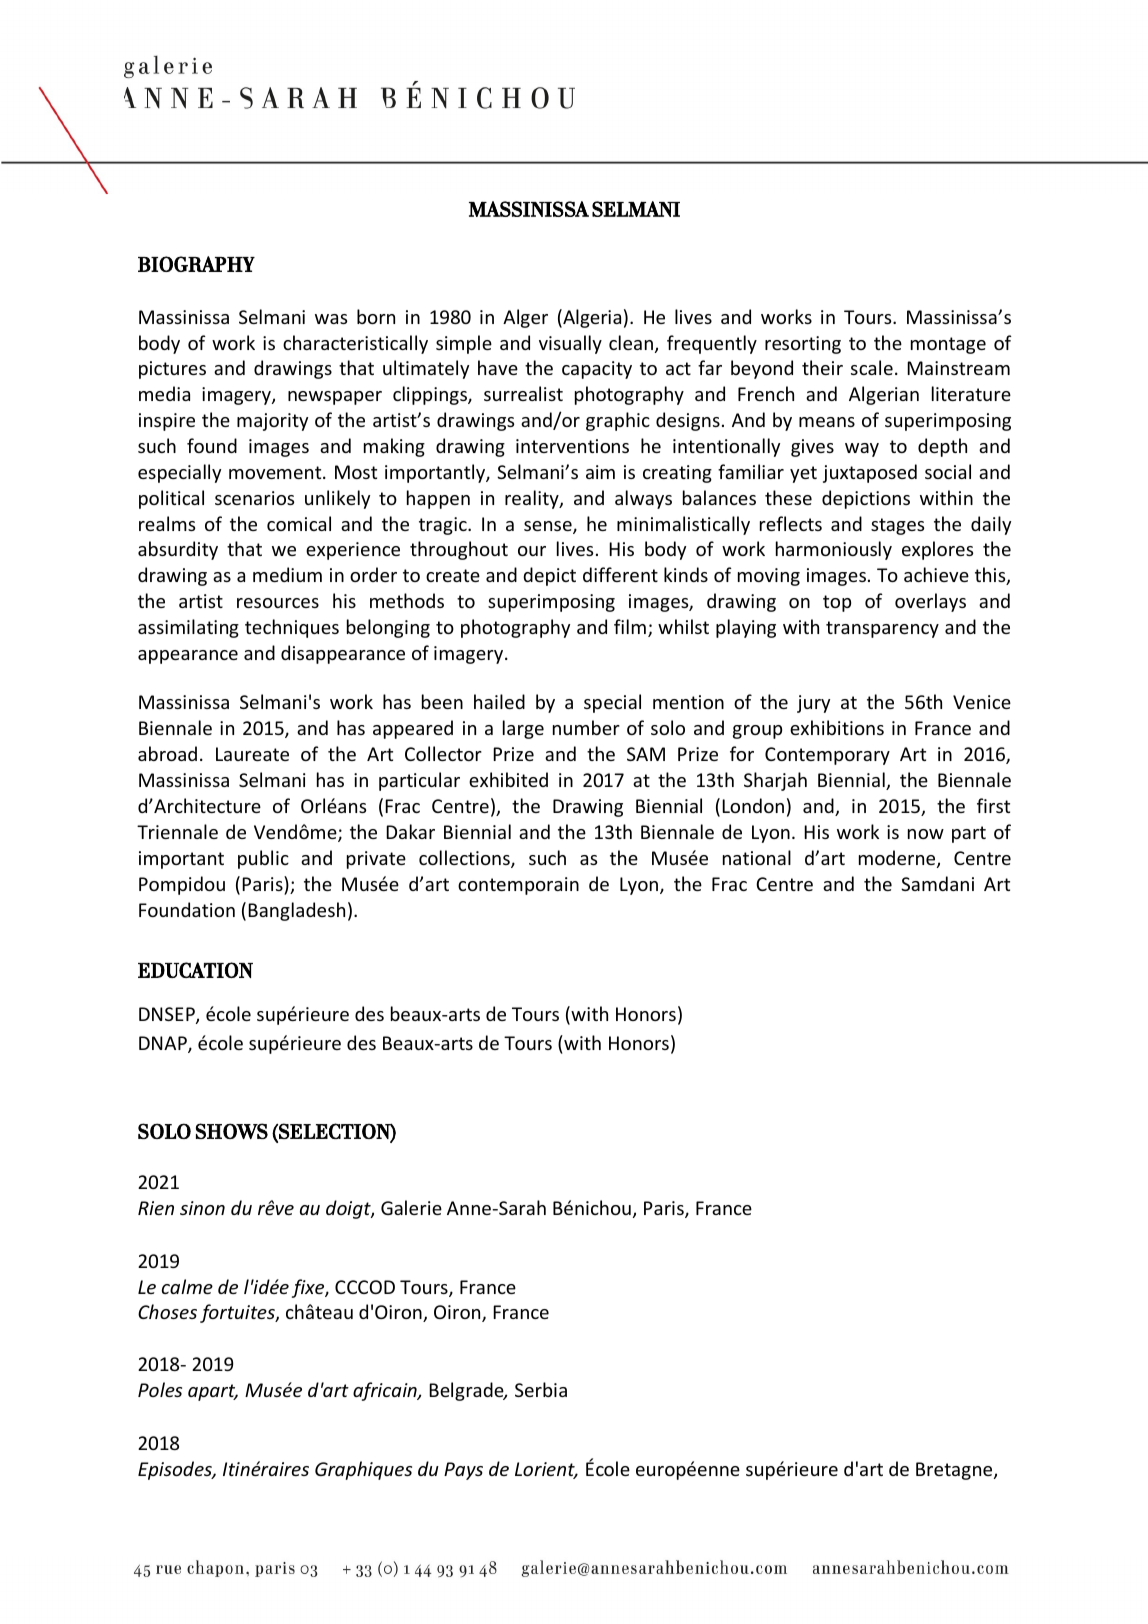  Describe the element at coordinates (570, 344) in the document. I see `visually` at that location.
